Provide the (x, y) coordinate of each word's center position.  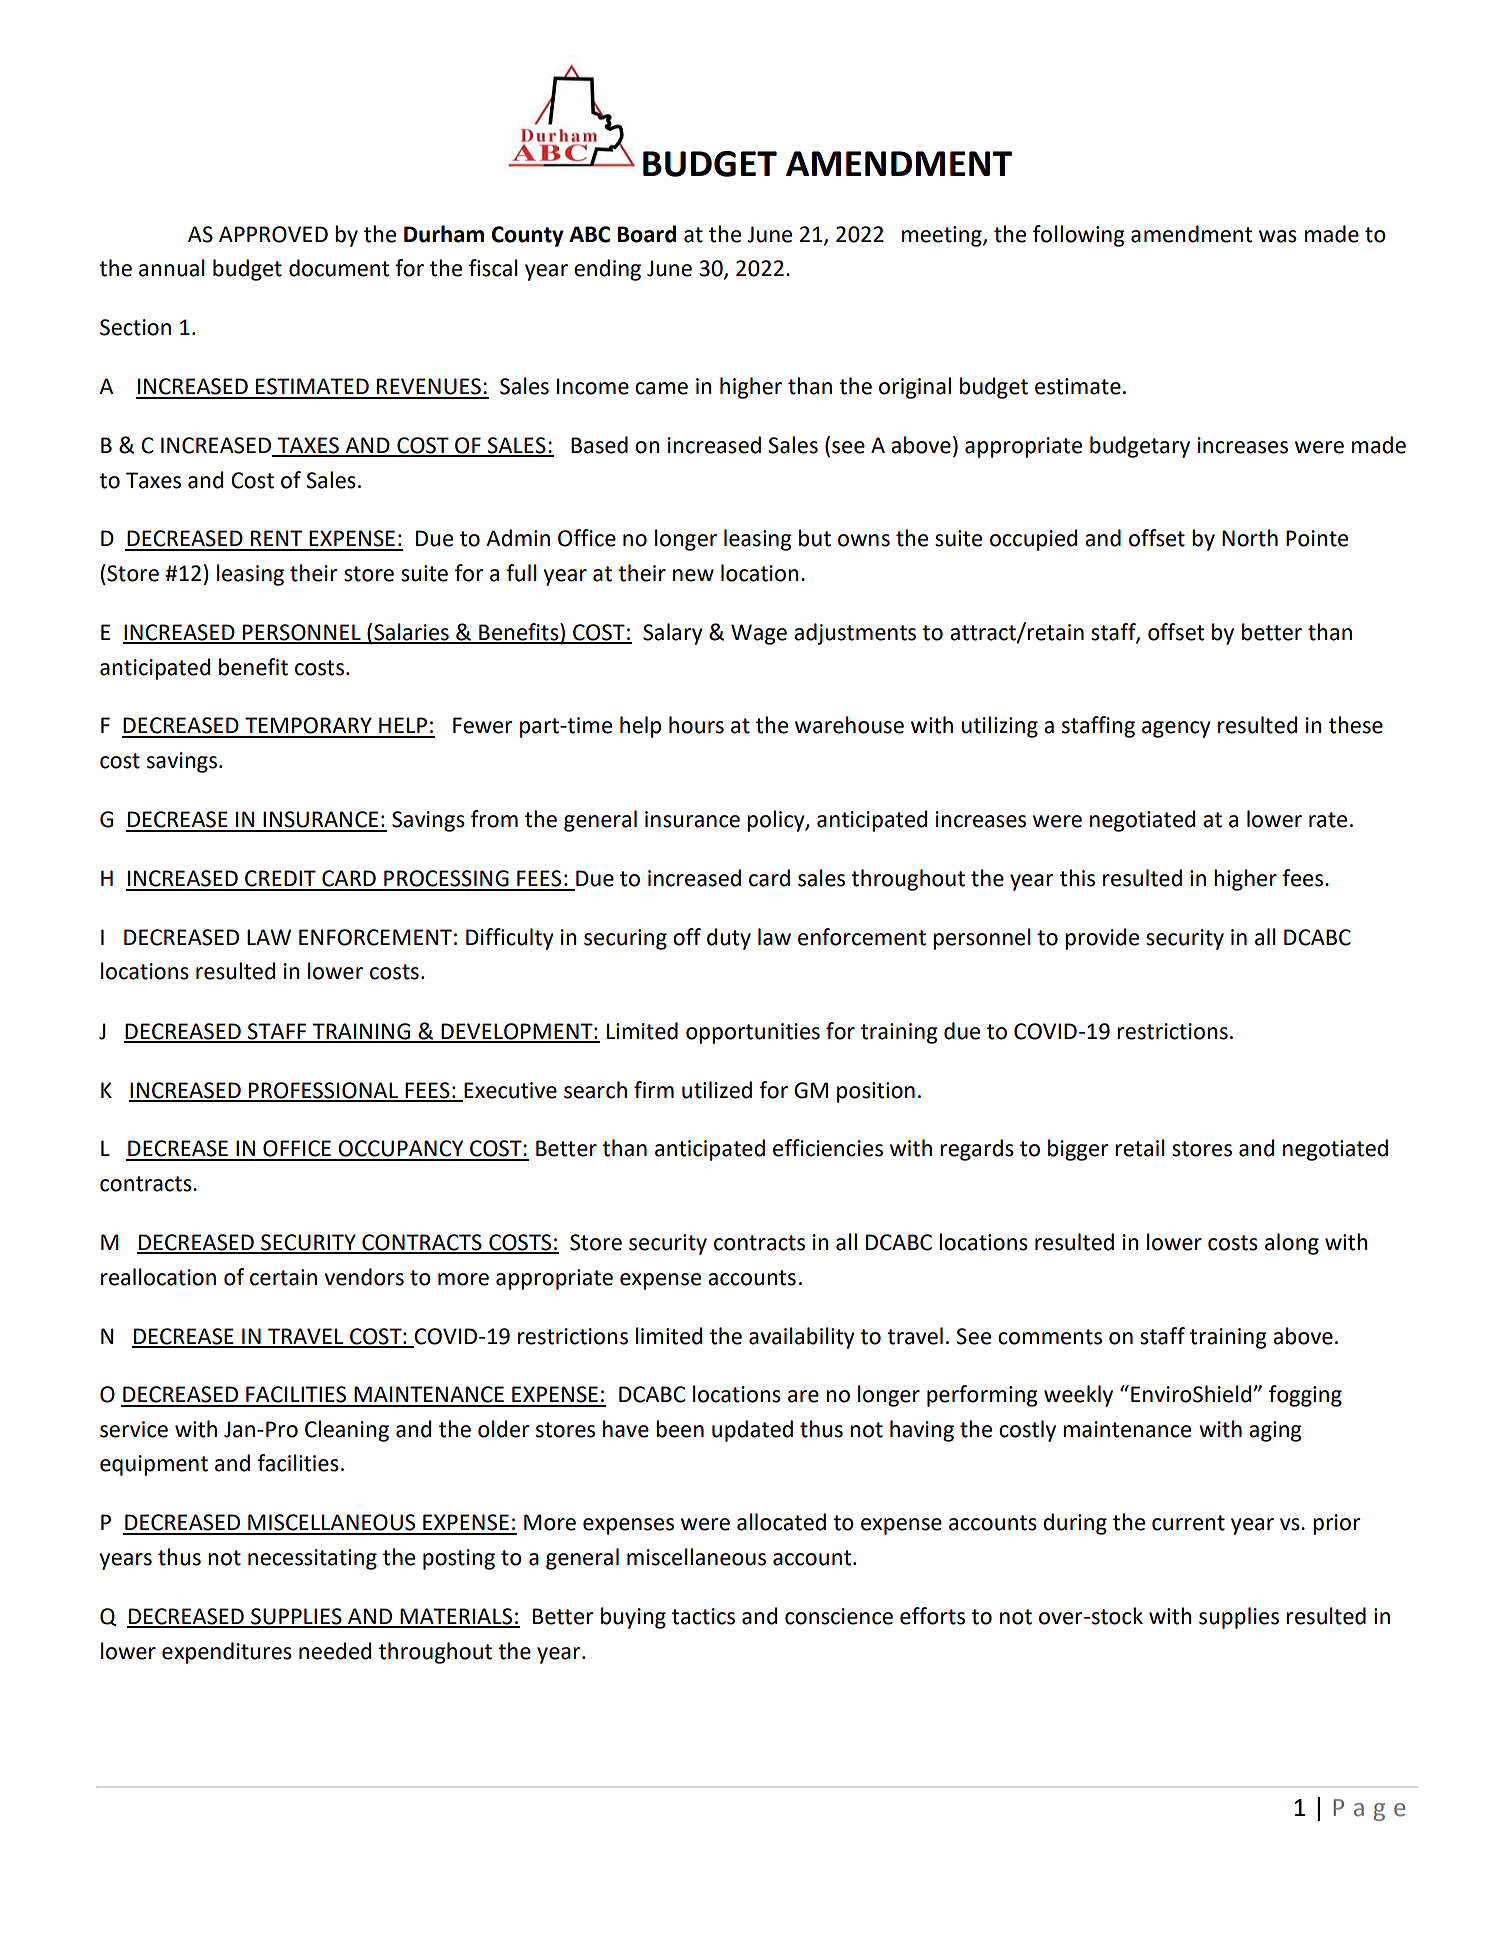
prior (1337, 1524)
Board (647, 234)
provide (1102, 939)
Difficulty (510, 939)
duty (729, 939)
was (1278, 236)
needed (335, 1651)
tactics (703, 1616)
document (339, 268)
